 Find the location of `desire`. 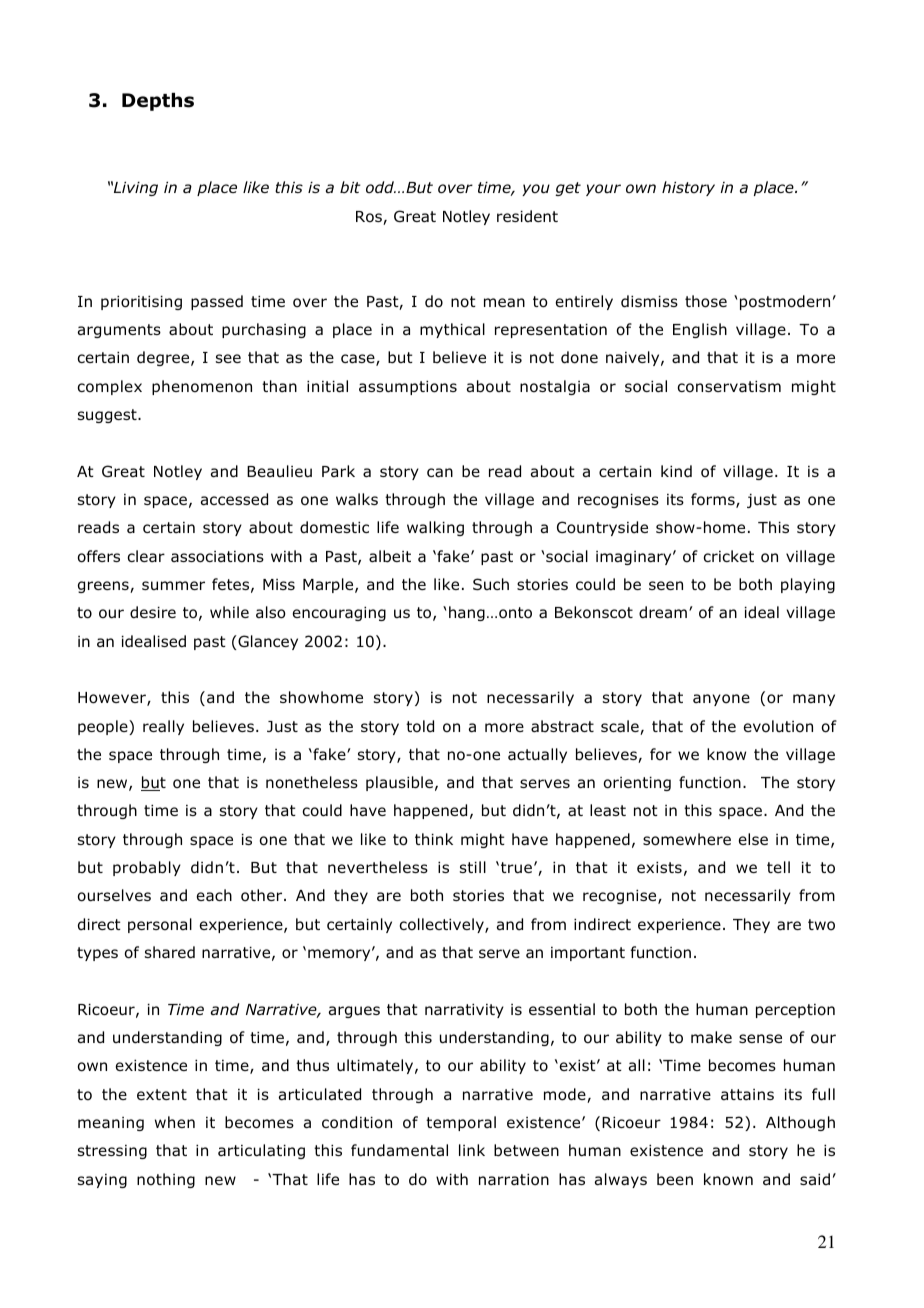

desire is located at coordinates (153, 612).
